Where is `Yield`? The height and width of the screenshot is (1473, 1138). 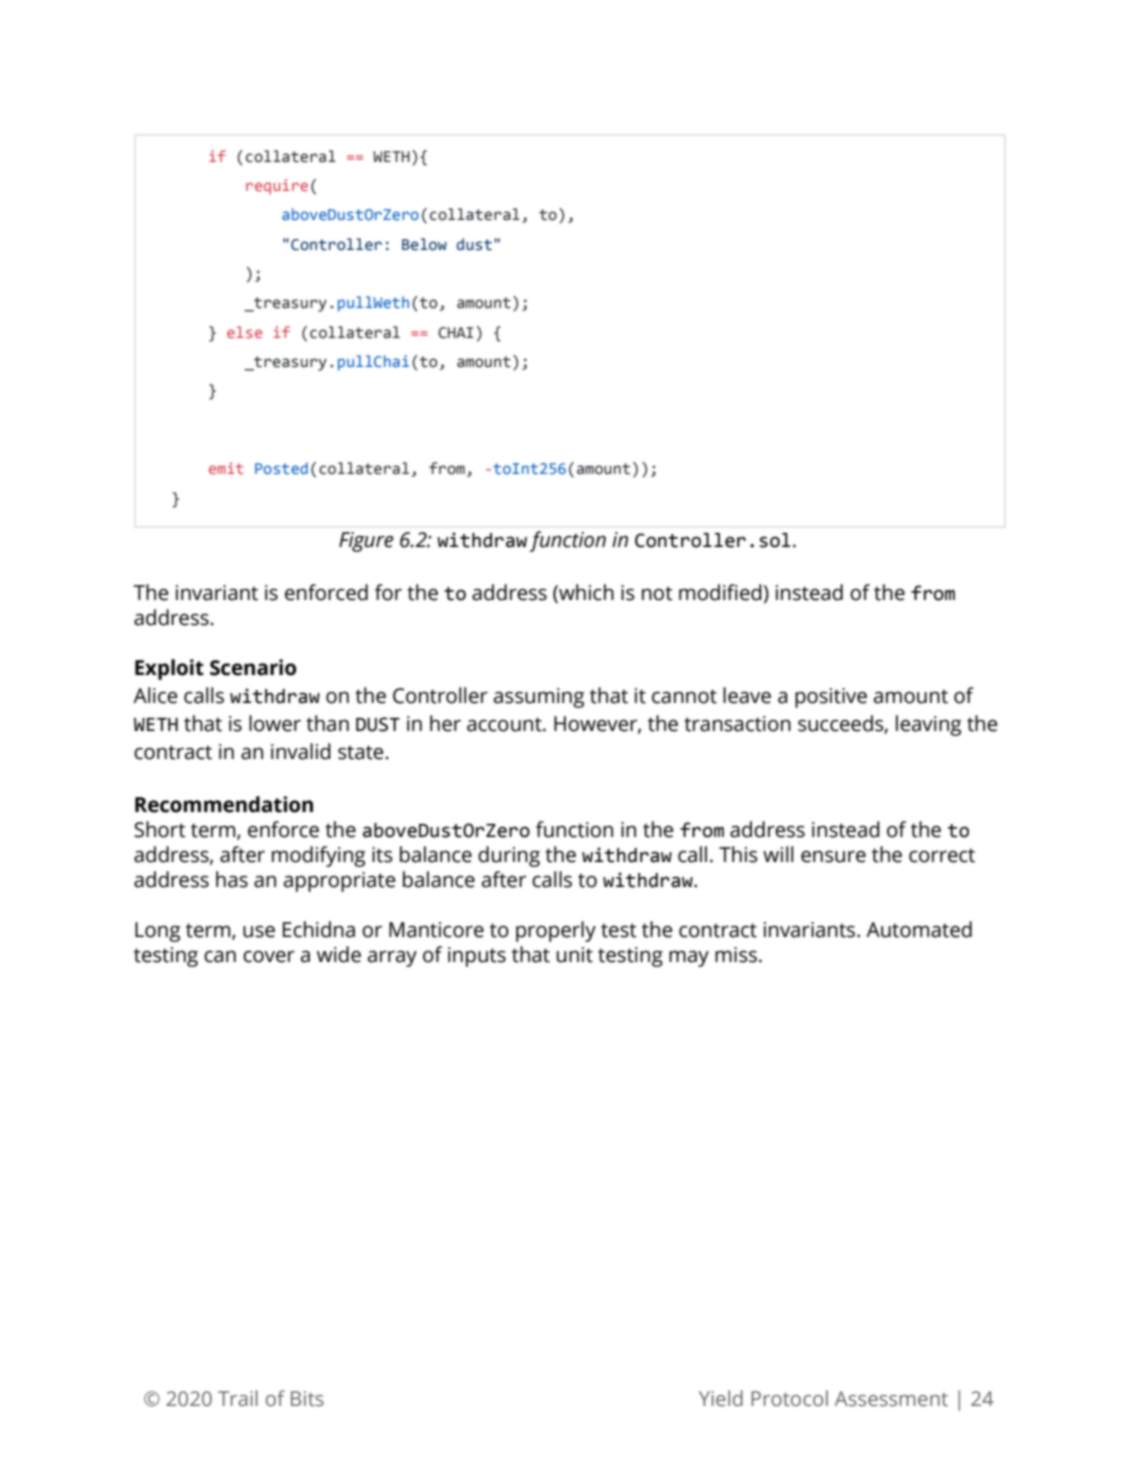
Yield is located at coordinates (721, 1398).
